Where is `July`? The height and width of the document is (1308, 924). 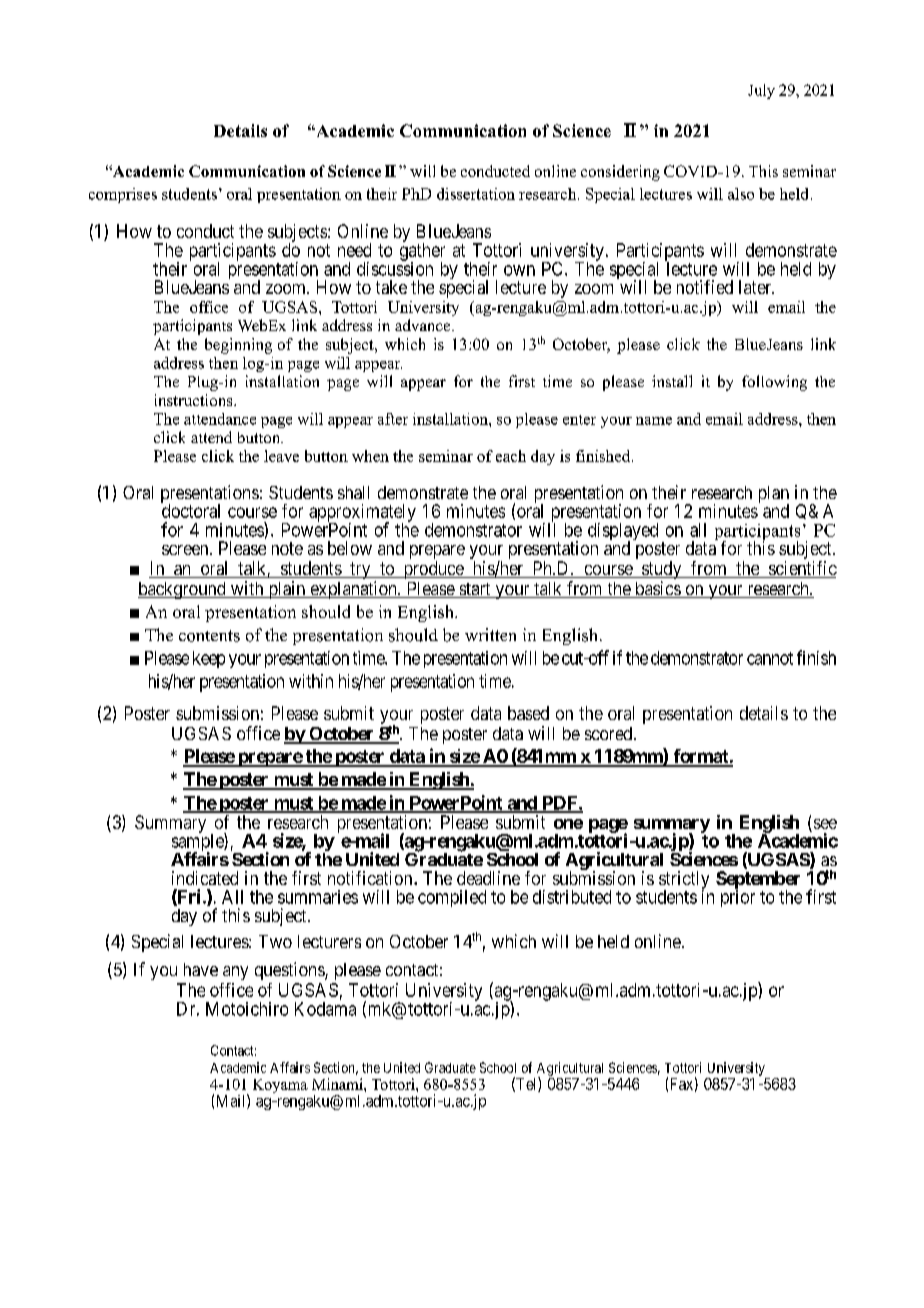
July is located at coordinates (761, 91).
